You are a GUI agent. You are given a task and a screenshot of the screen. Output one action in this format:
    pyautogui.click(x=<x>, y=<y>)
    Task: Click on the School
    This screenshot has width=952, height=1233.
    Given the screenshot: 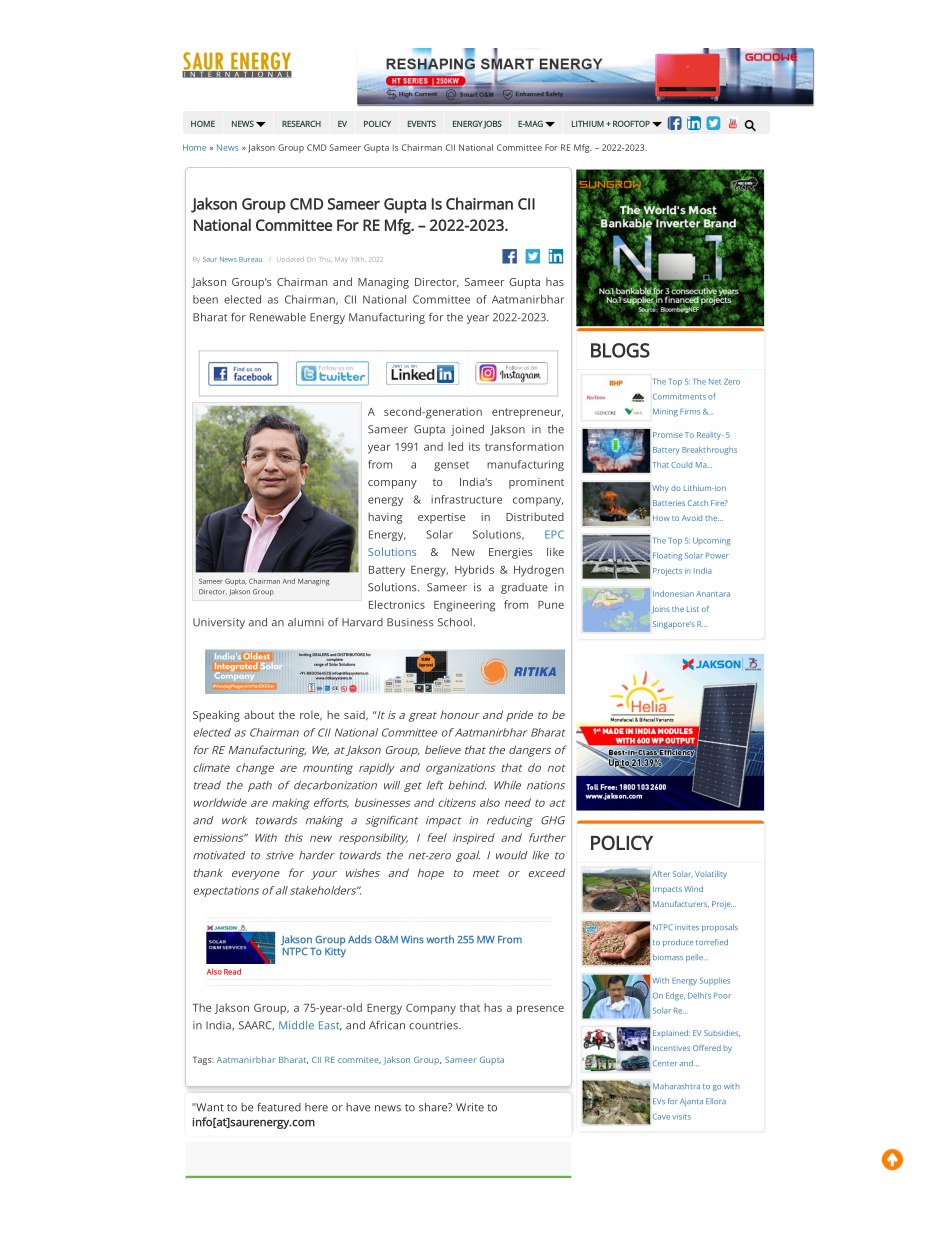 What is the action you would take?
    pyautogui.click(x=455, y=622)
